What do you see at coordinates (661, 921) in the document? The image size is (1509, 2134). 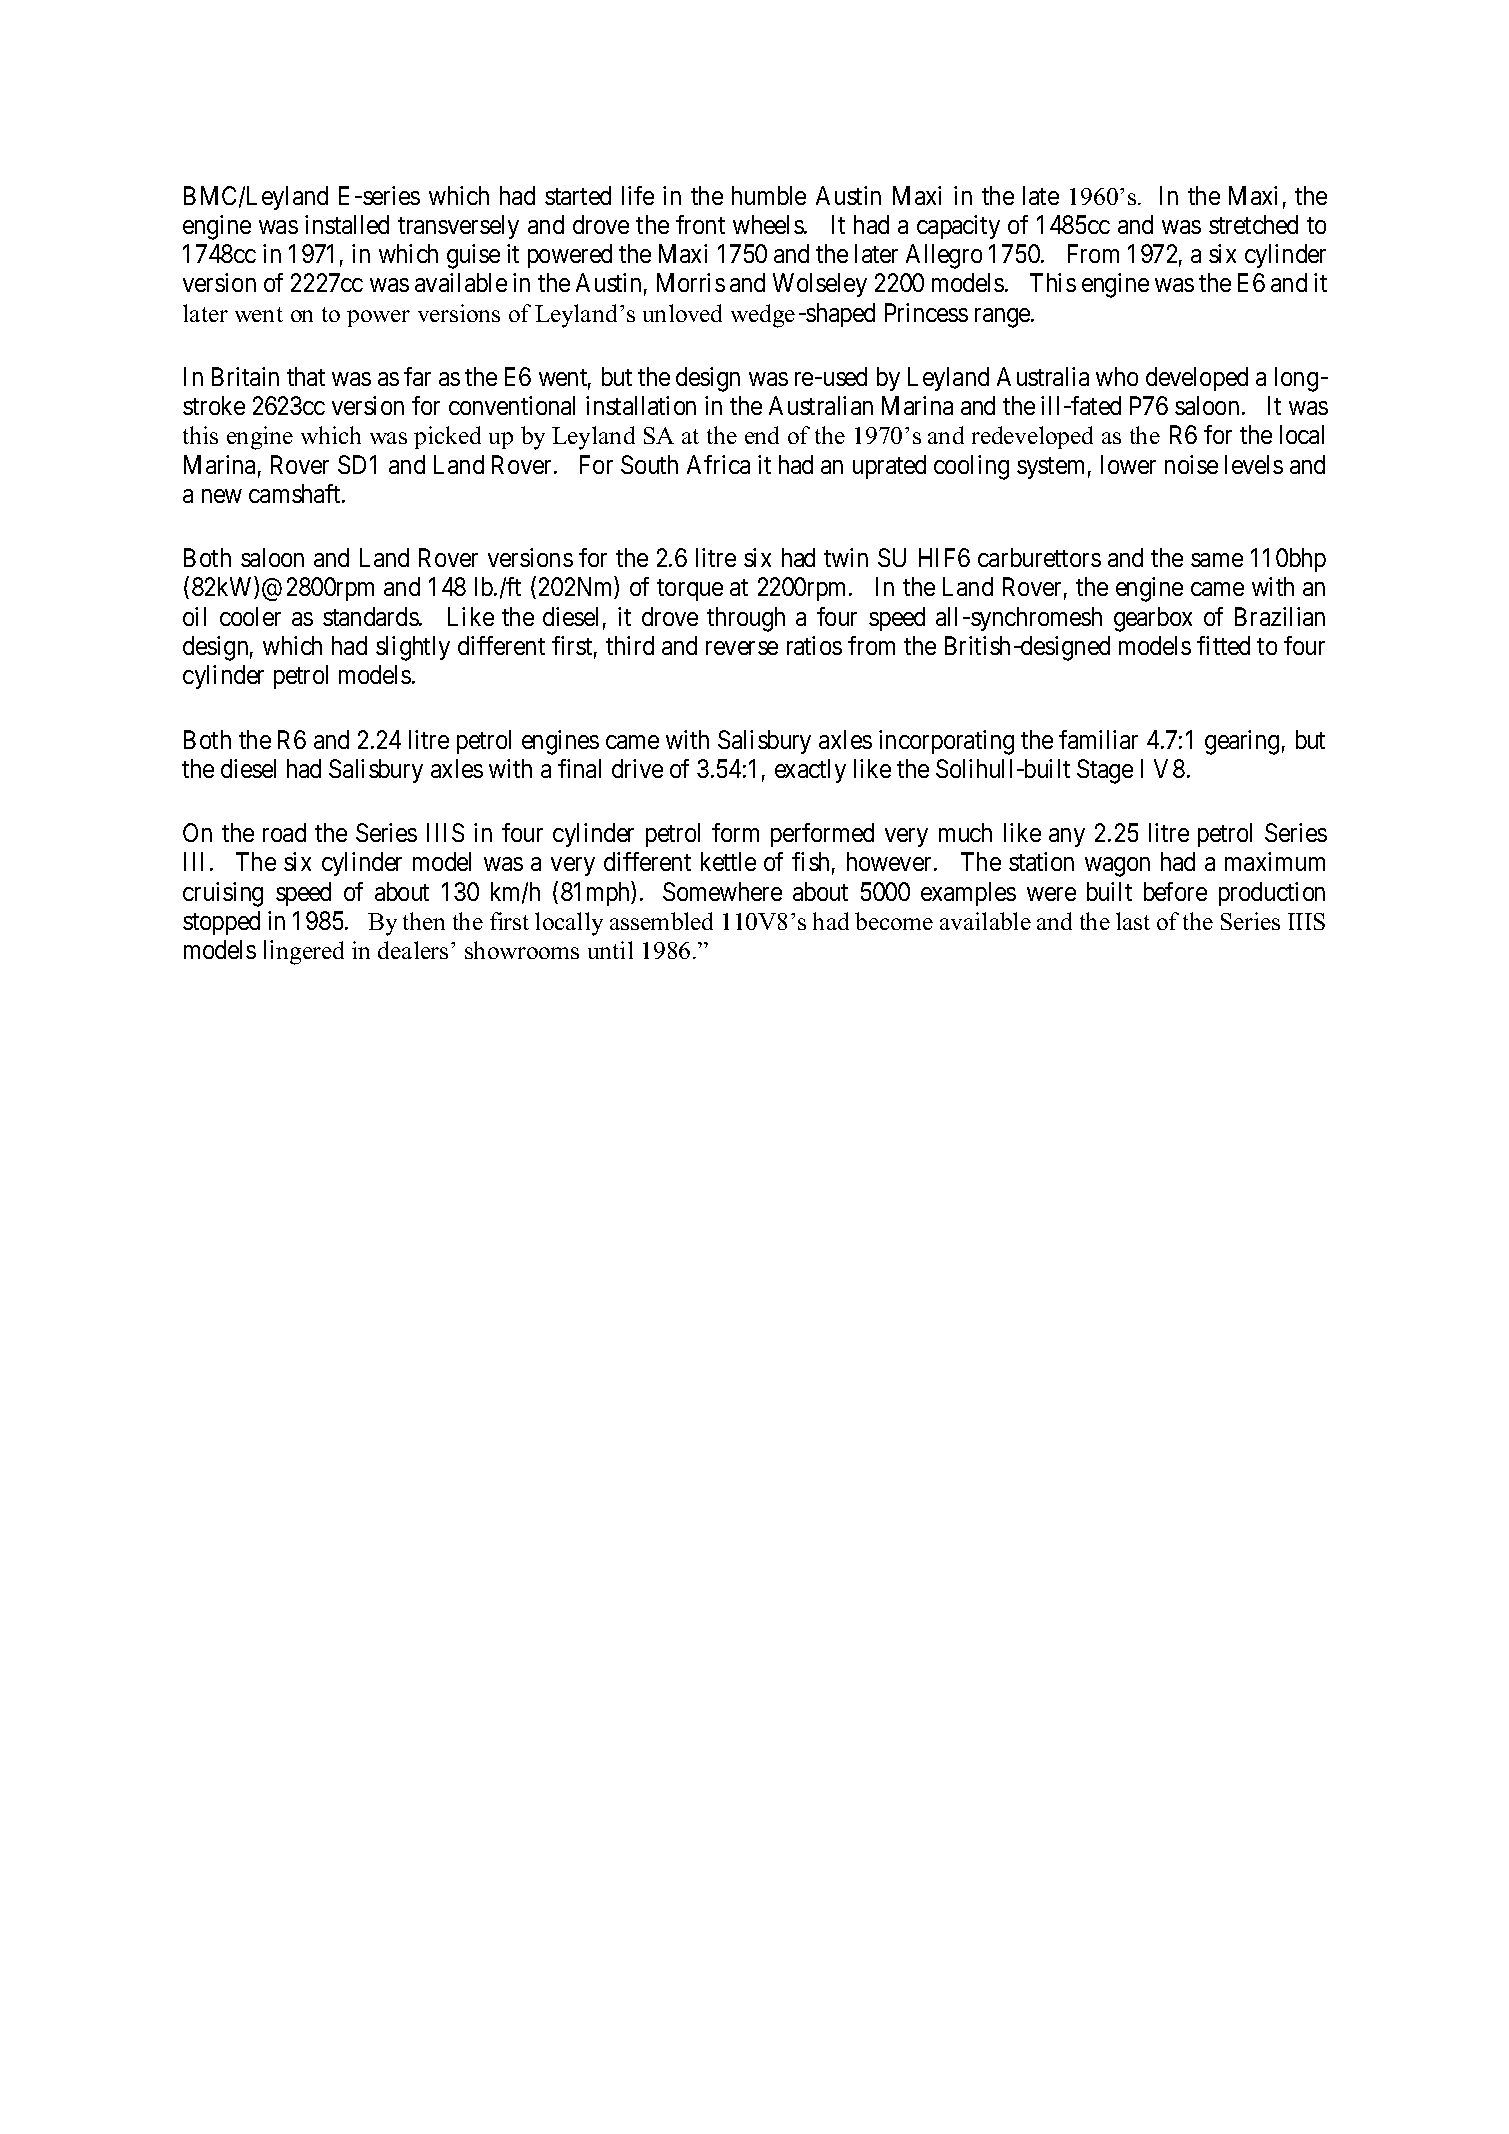 I see `assembled` at bounding box center [661, 921].
